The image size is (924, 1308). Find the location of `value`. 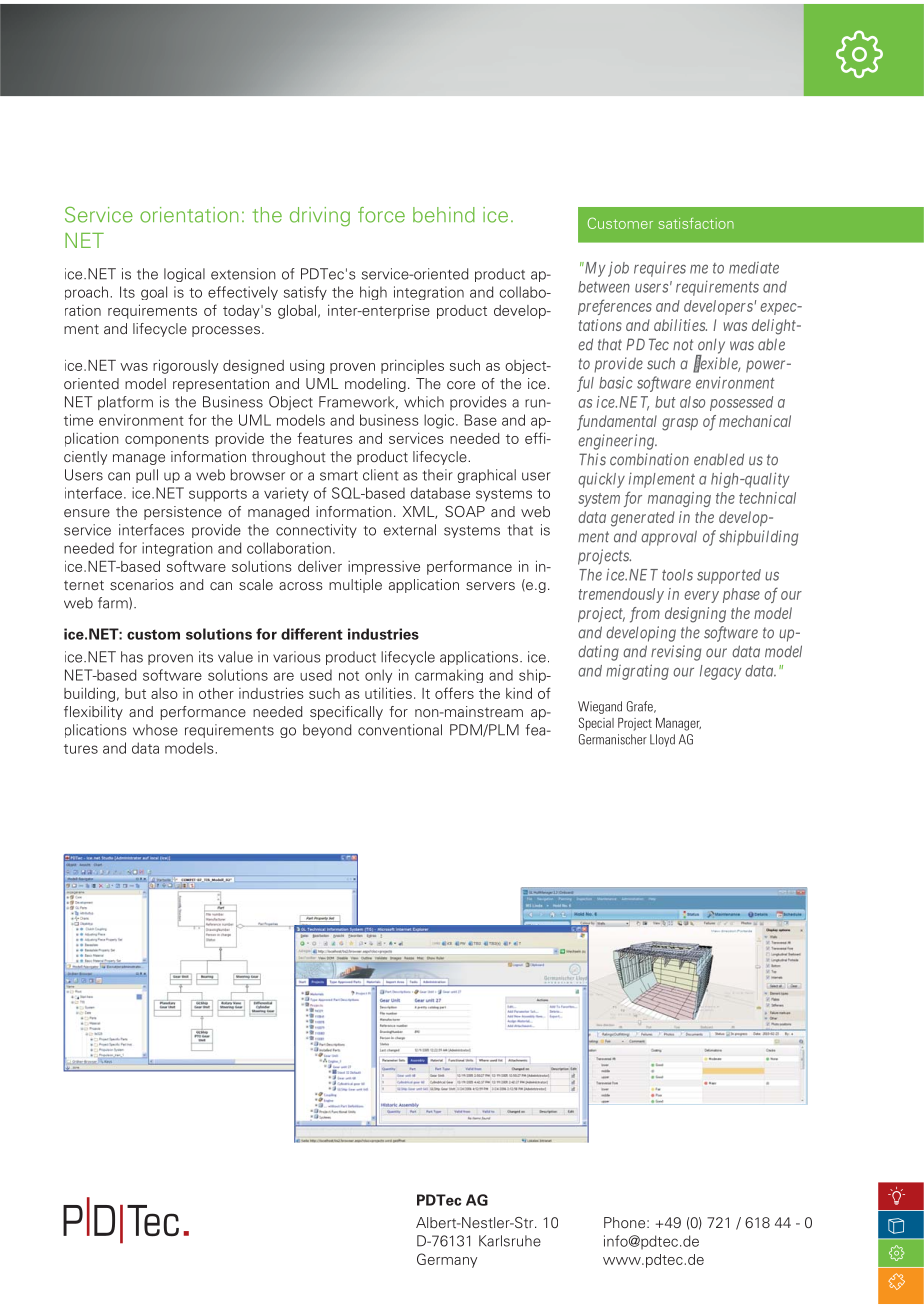

value is located at coordinates (235, 657).
